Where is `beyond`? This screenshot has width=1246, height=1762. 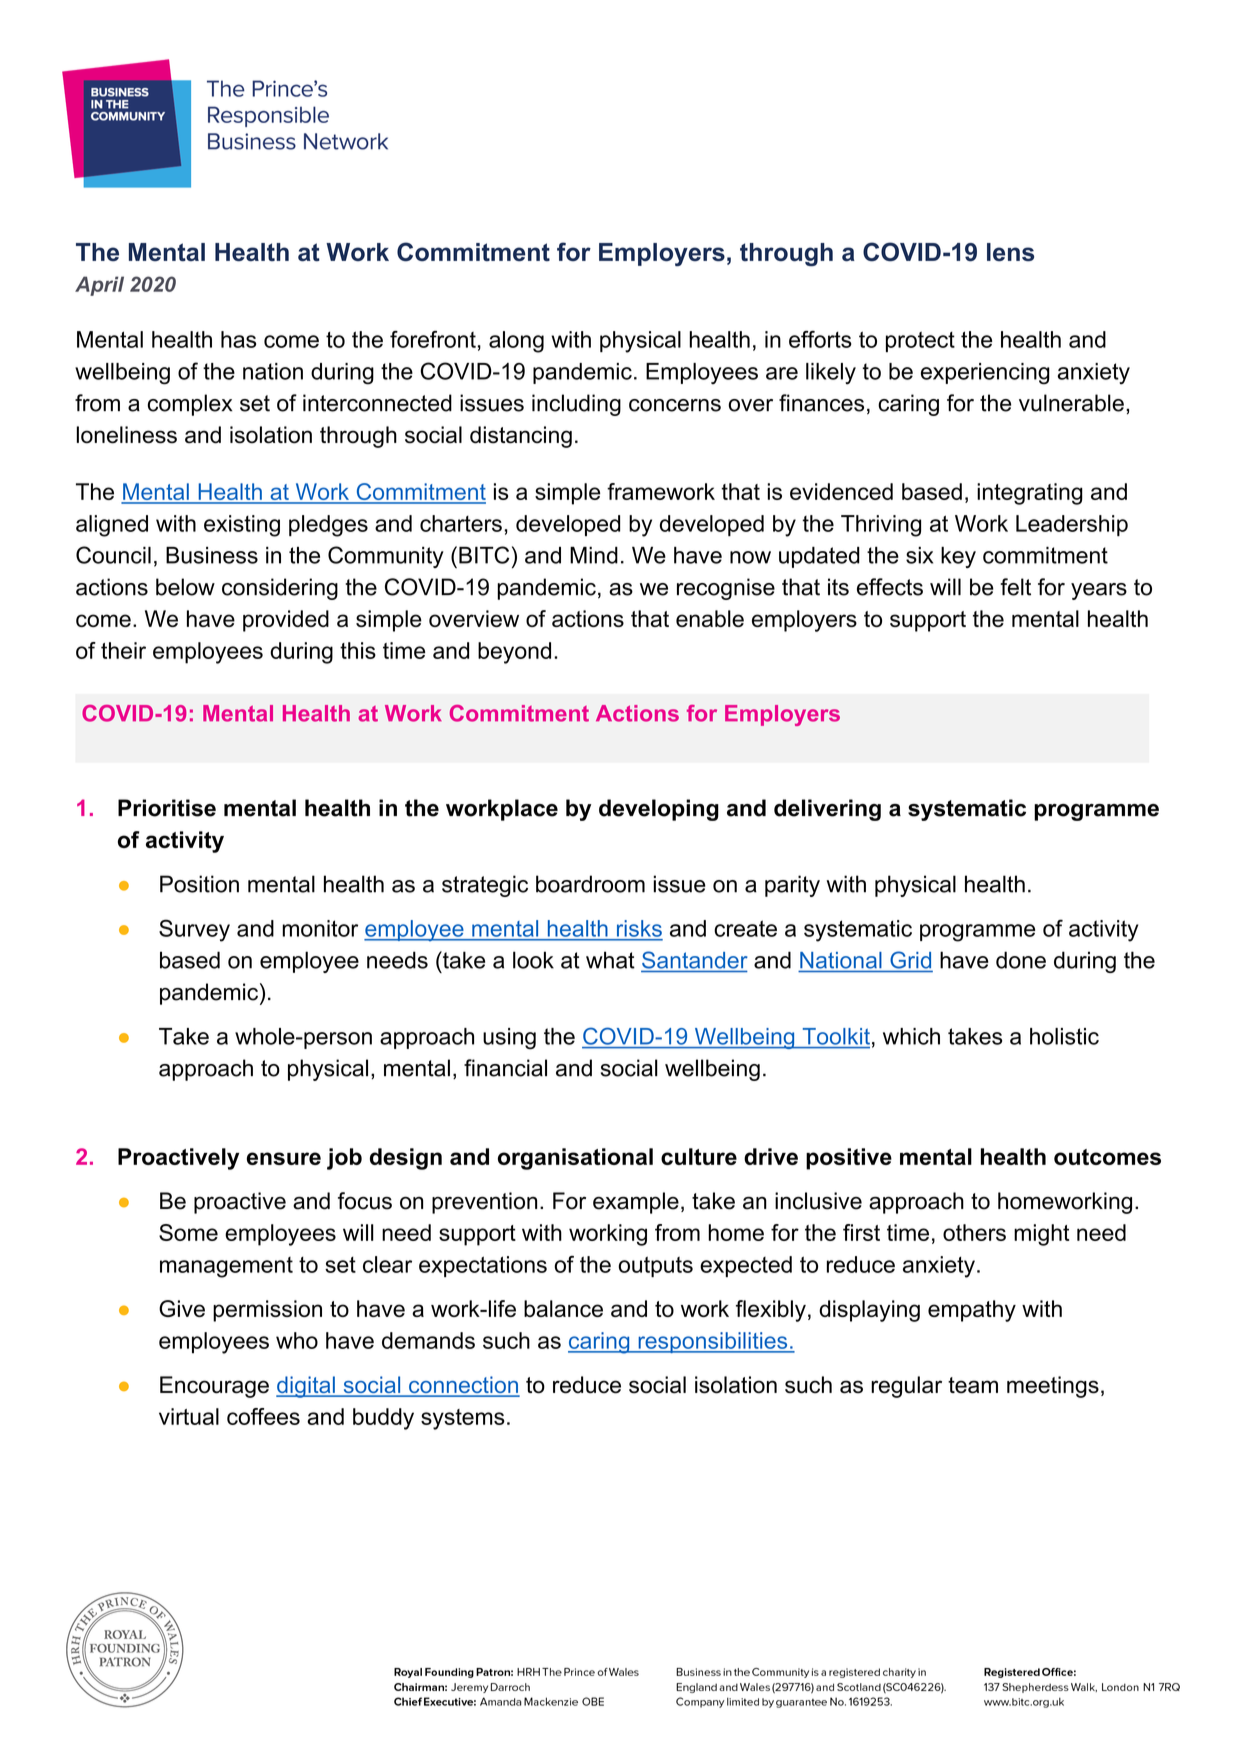 beyond is located at coordinates (514, 653).
